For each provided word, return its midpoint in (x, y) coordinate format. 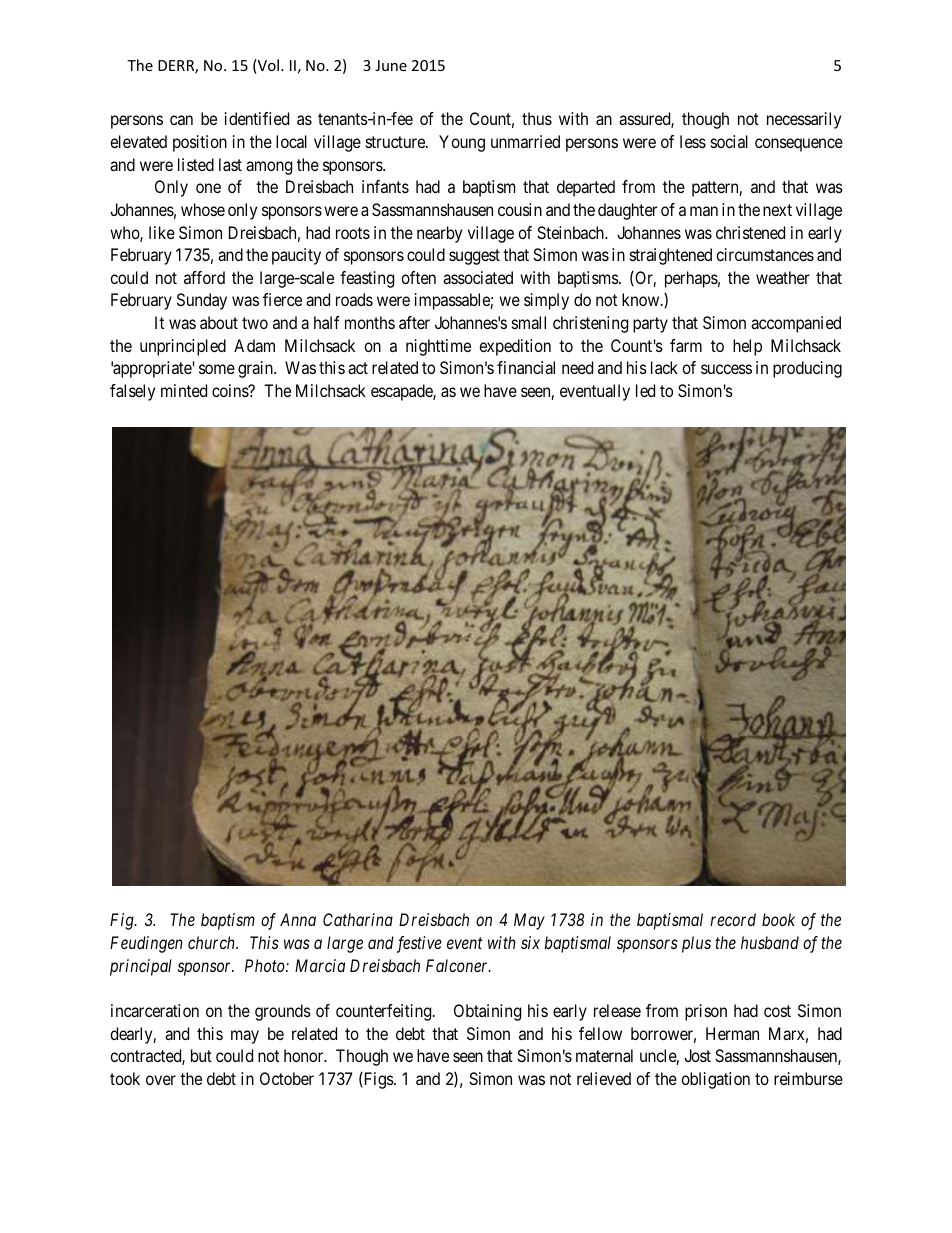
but (201, 1055)
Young (462, 143)
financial (526, 367)
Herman (732, 1033)
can (181, 120)
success (726, 369)
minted (184, 390)
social (729, 141)
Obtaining (487, 1012)
